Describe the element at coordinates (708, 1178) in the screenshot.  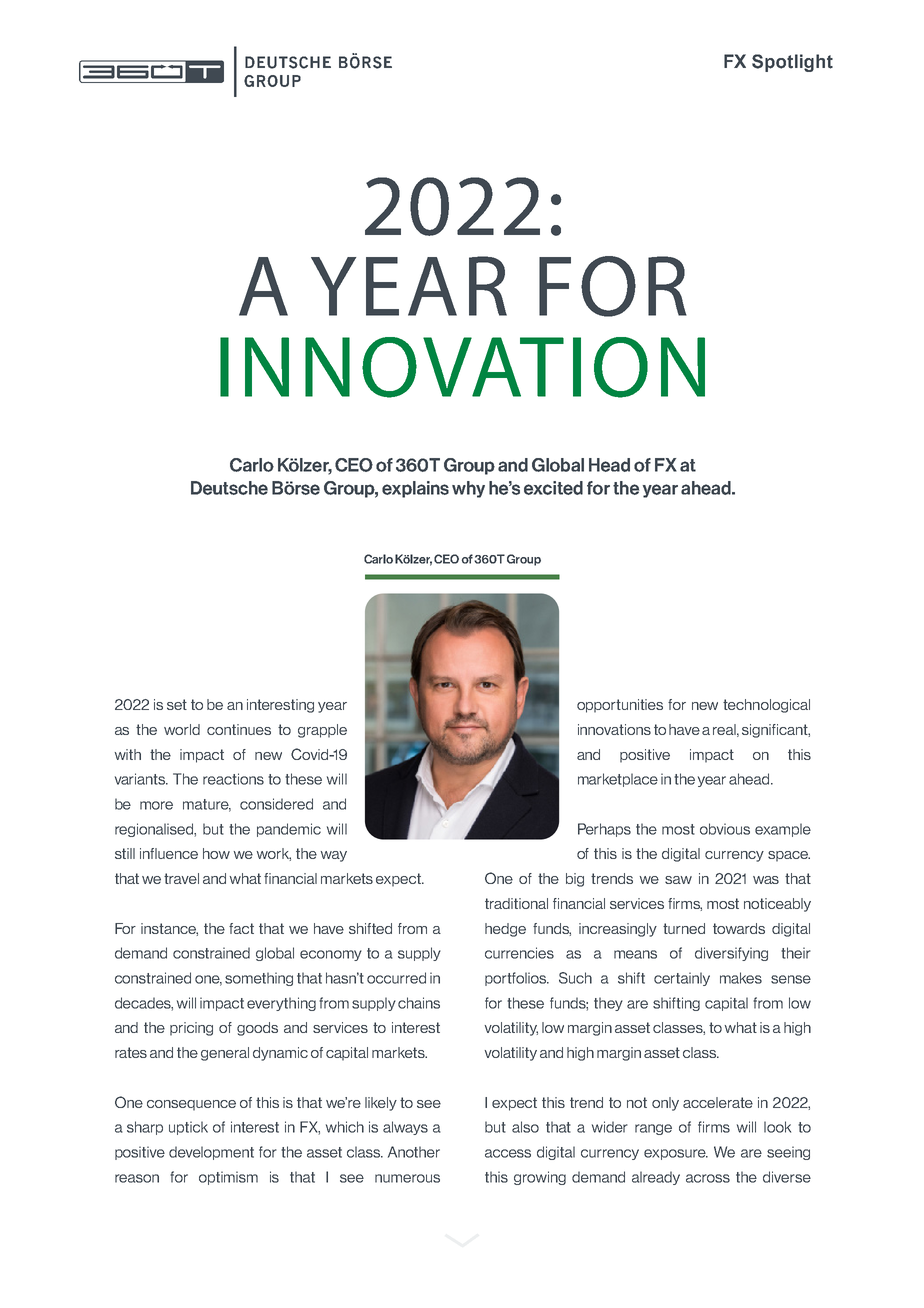
I see `across` at that location.
